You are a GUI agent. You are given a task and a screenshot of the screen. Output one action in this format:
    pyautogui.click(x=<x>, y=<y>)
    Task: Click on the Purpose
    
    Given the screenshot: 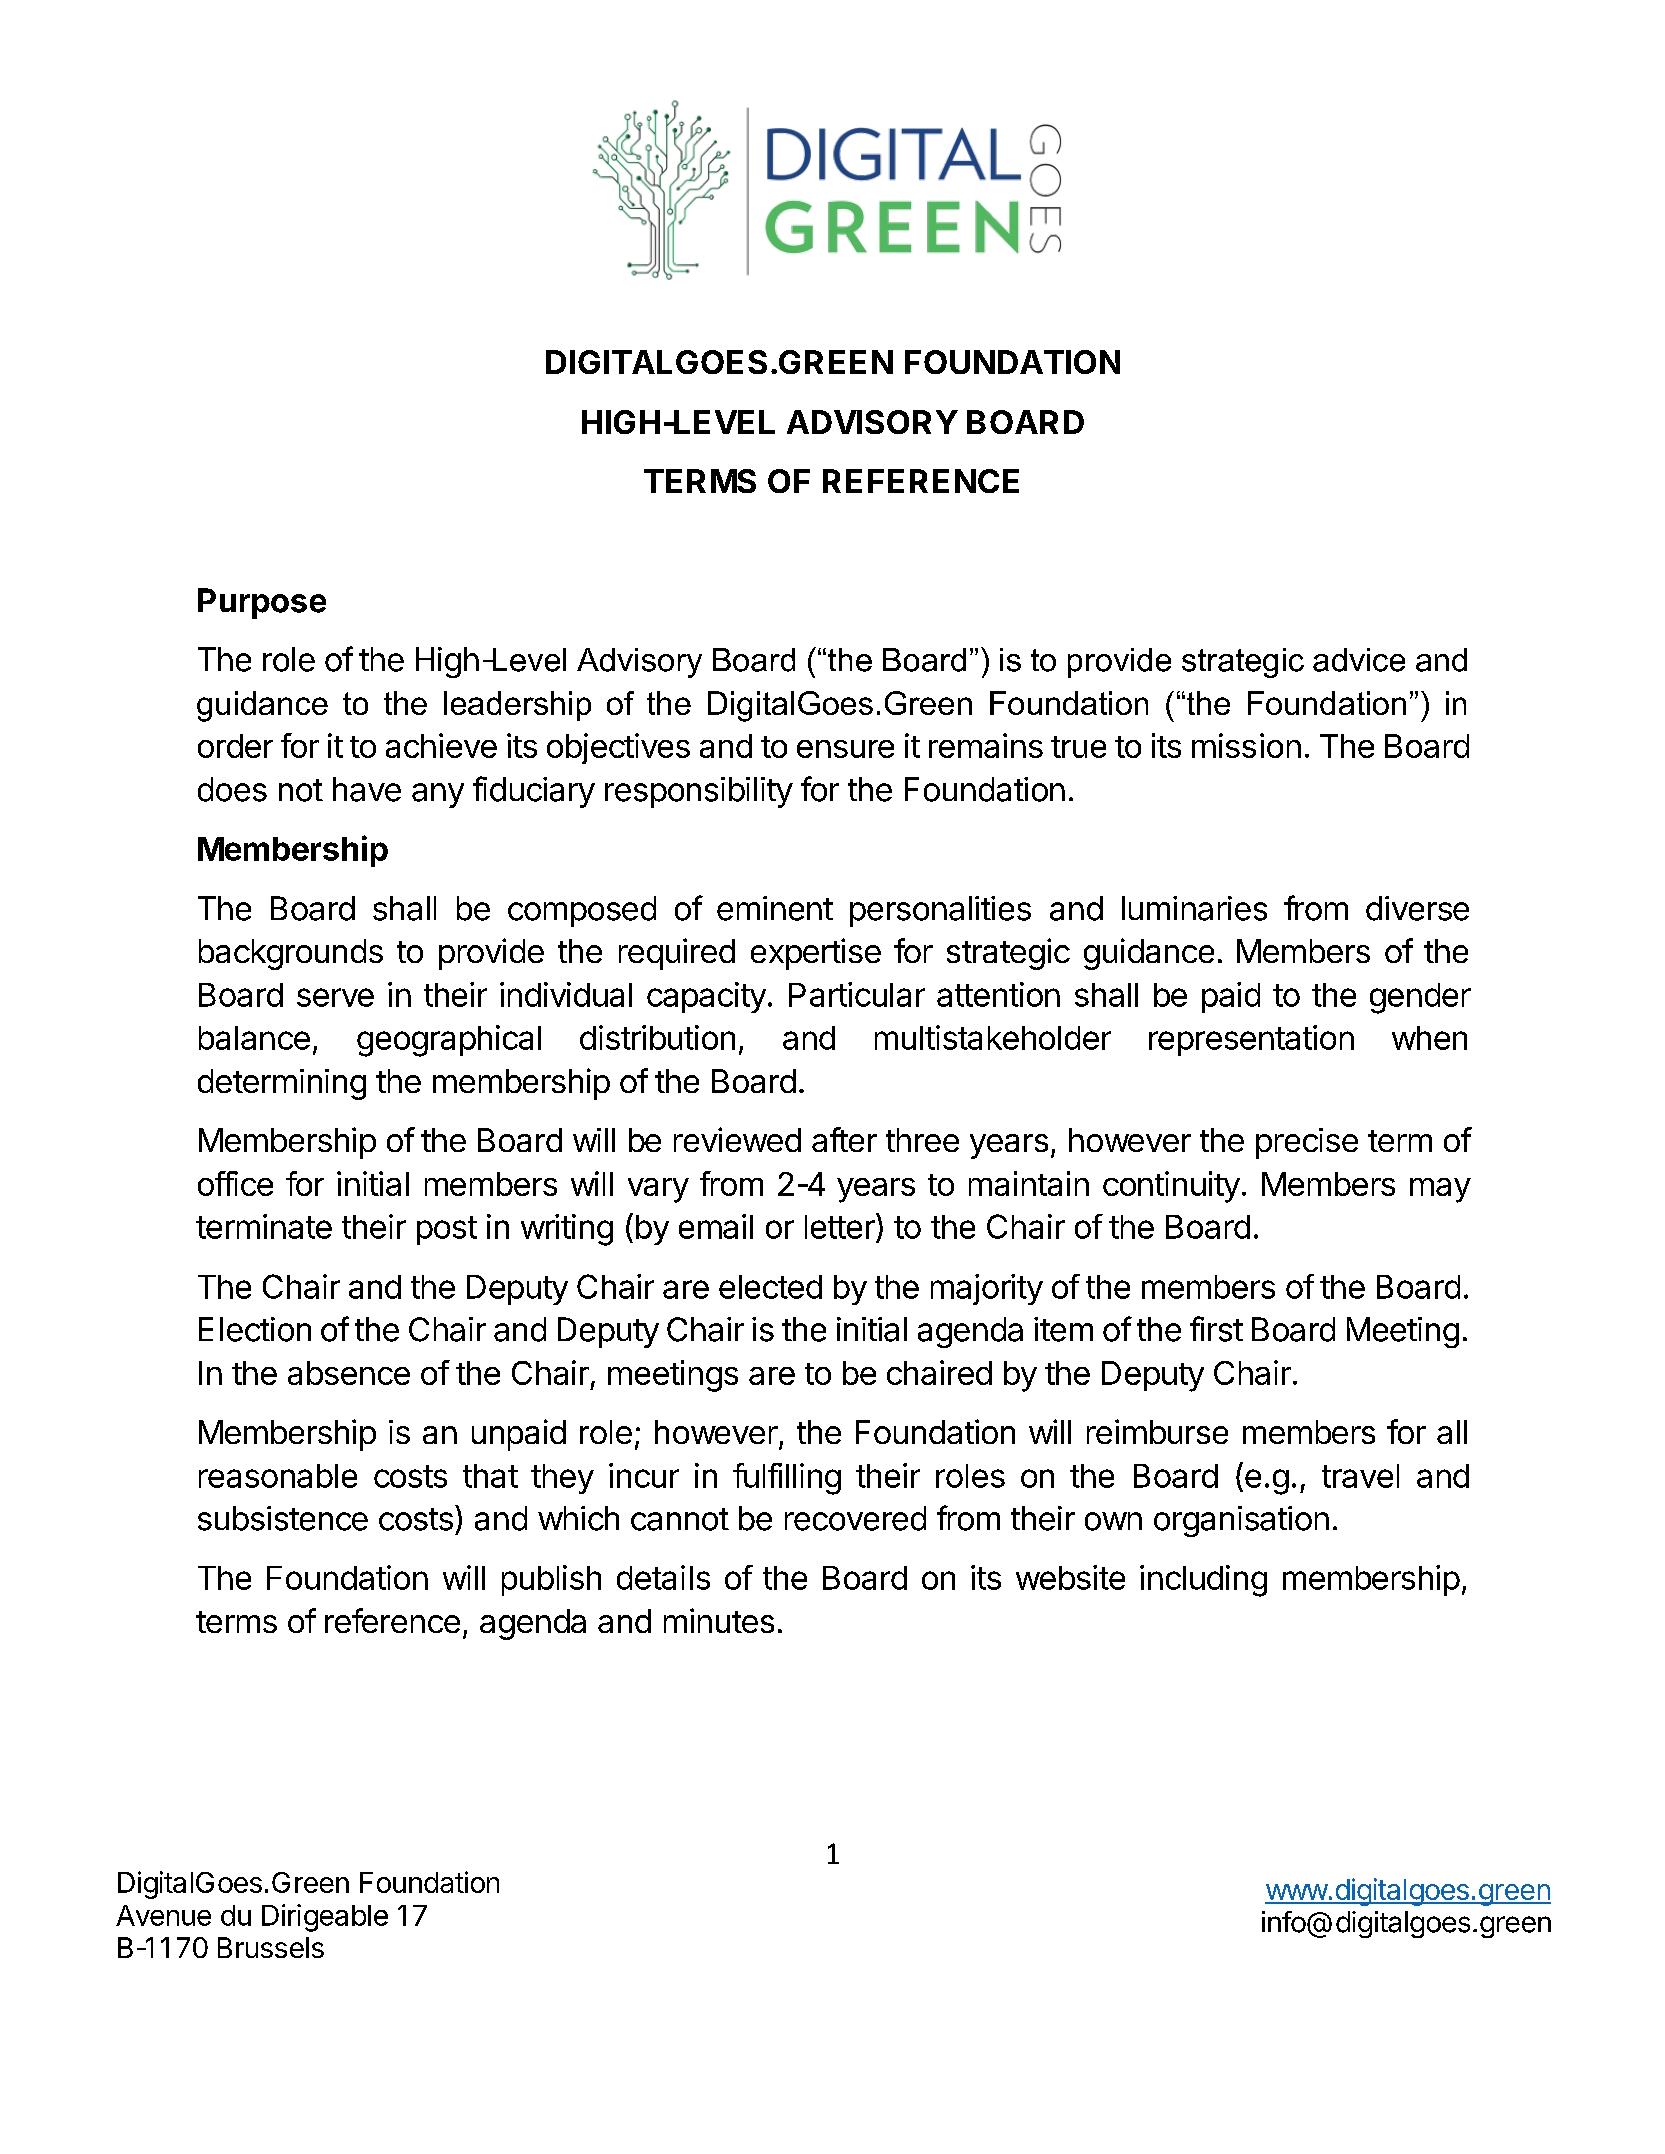 What is the action you would take?
    pyautogui.click(x=262, y=603)
